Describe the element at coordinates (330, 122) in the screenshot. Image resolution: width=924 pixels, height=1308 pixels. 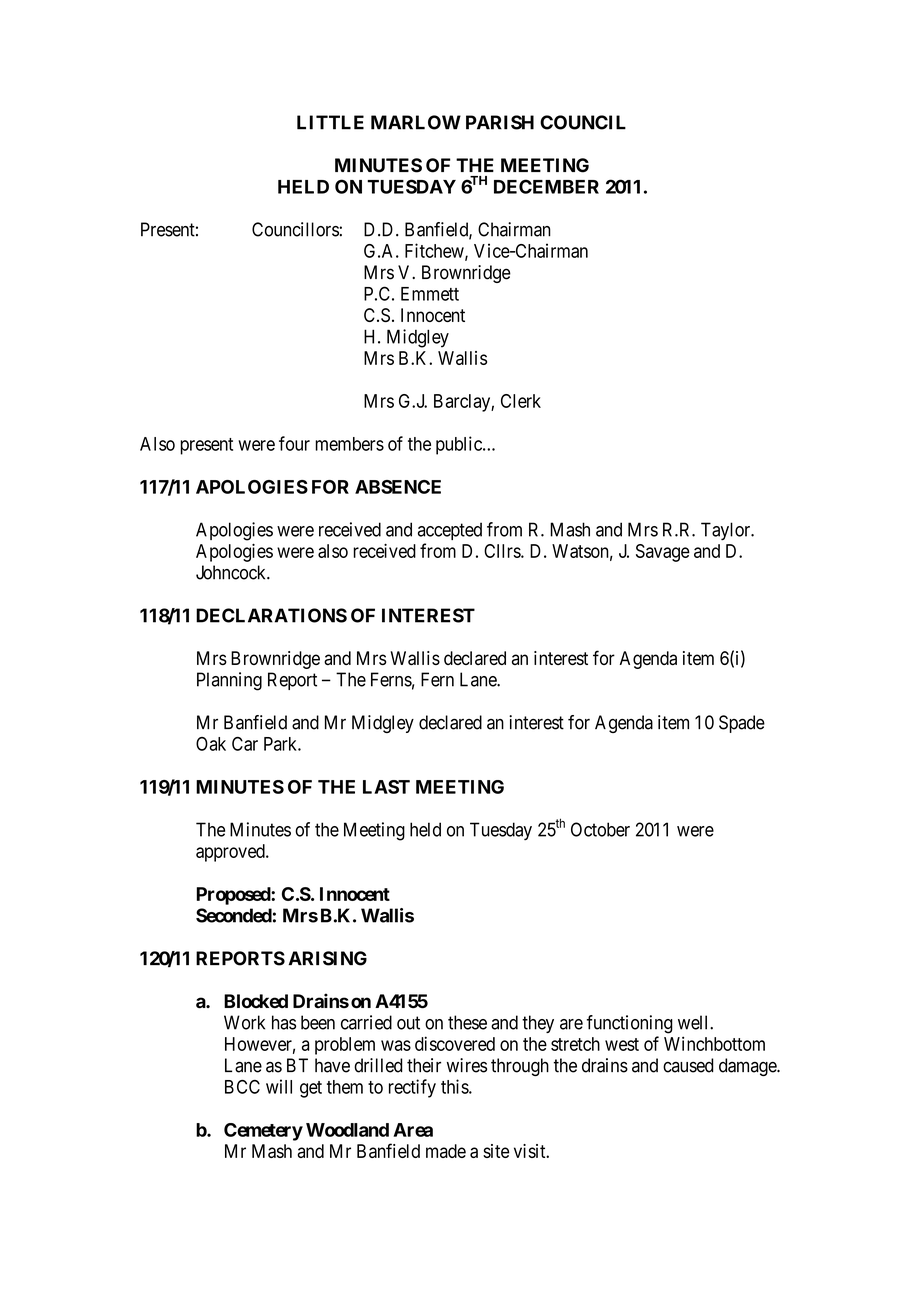
I see `LITTLE` at that location.
